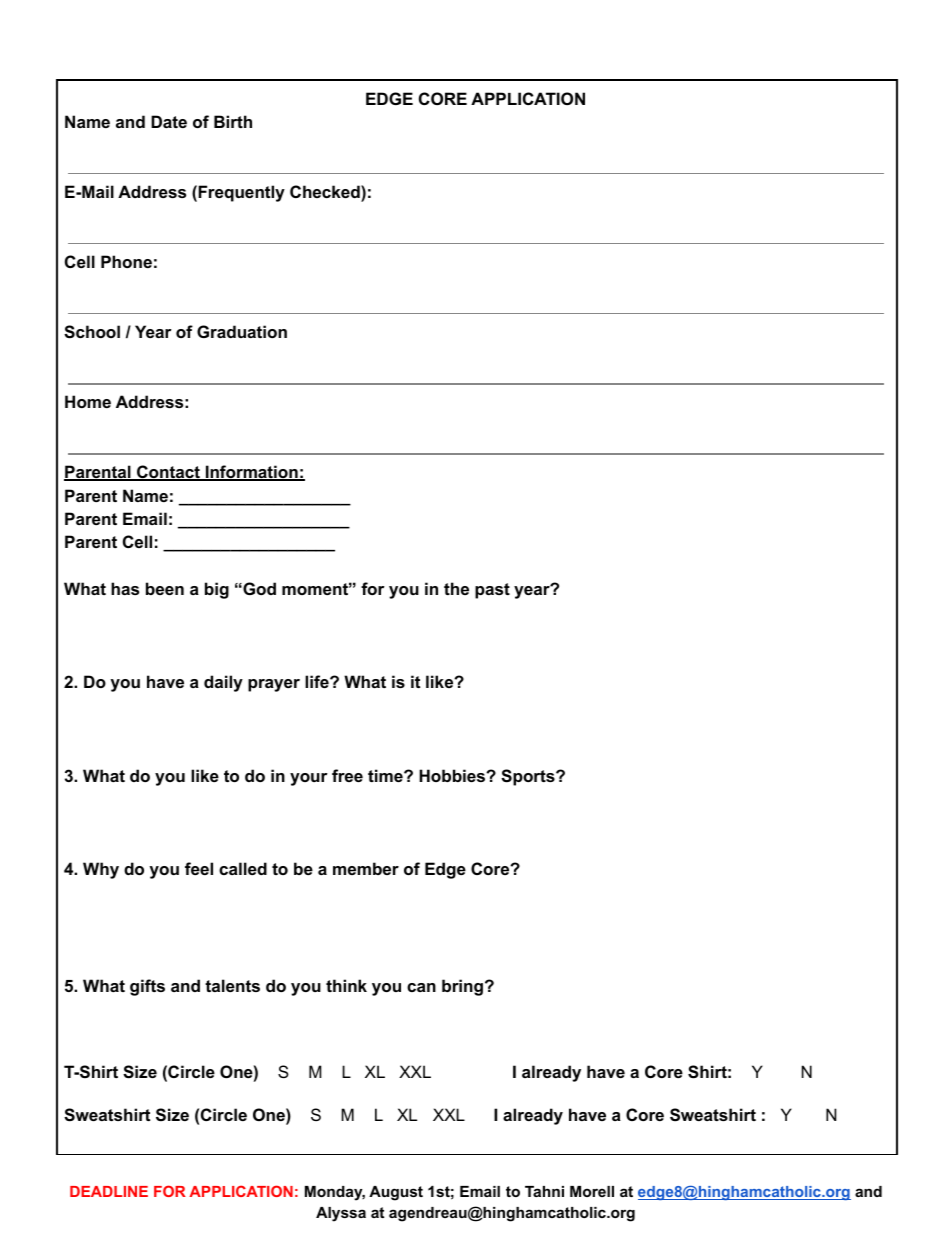  What do you see at coordinates (492, 591) in the screenshot?
I see `past` at bounding box center [492, 591].
